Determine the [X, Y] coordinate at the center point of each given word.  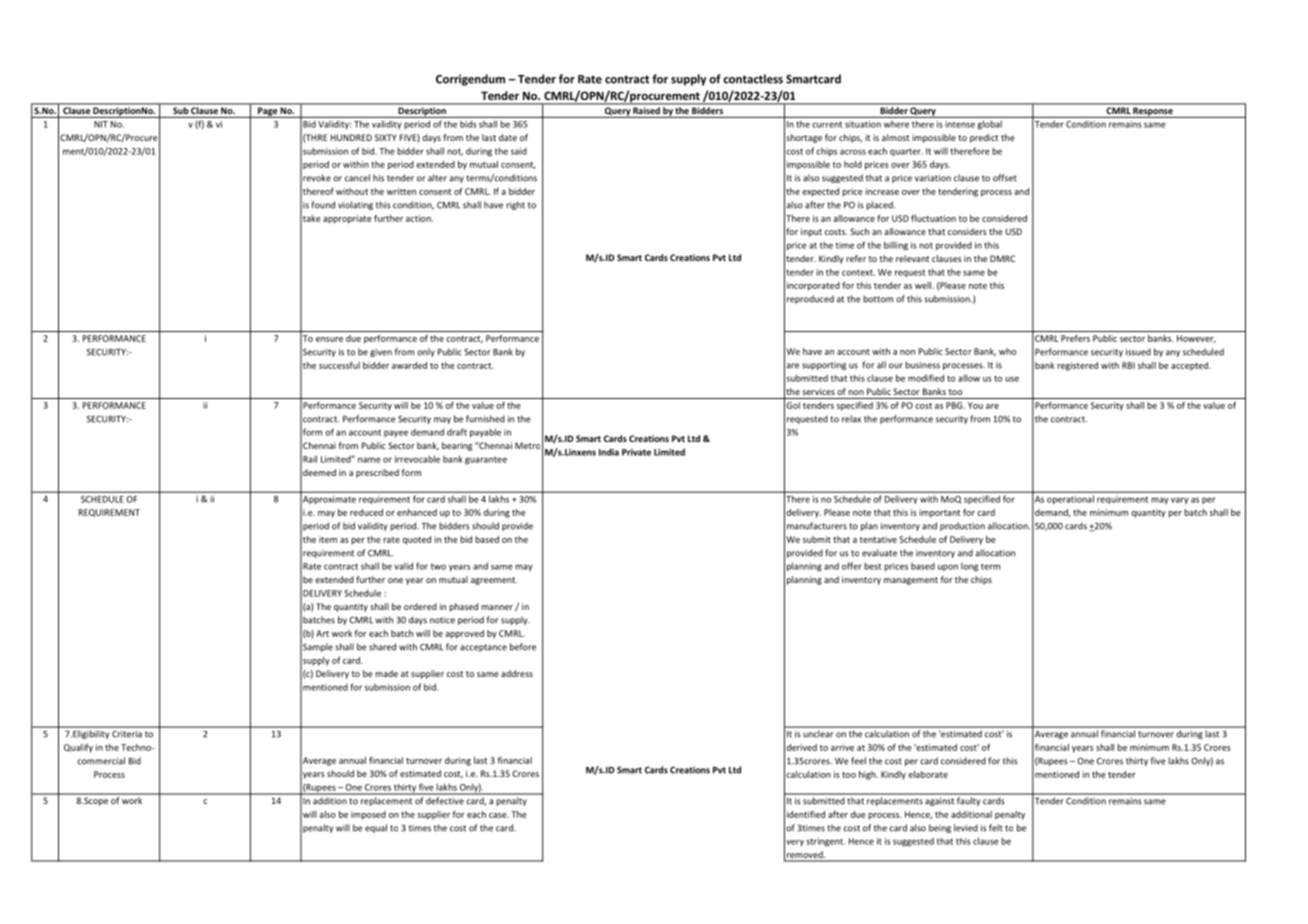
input [811, 232]
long [969, 567]
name [369, 460]
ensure [329, 339]
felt [996, 828]
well [924, 285]
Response [1153, 112]
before [523, 647]
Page [267, 112]
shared [382, 647]
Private [636, 452]
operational [1070, 500]
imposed [368, 815]
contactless [753, 79]
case [499, 815]
